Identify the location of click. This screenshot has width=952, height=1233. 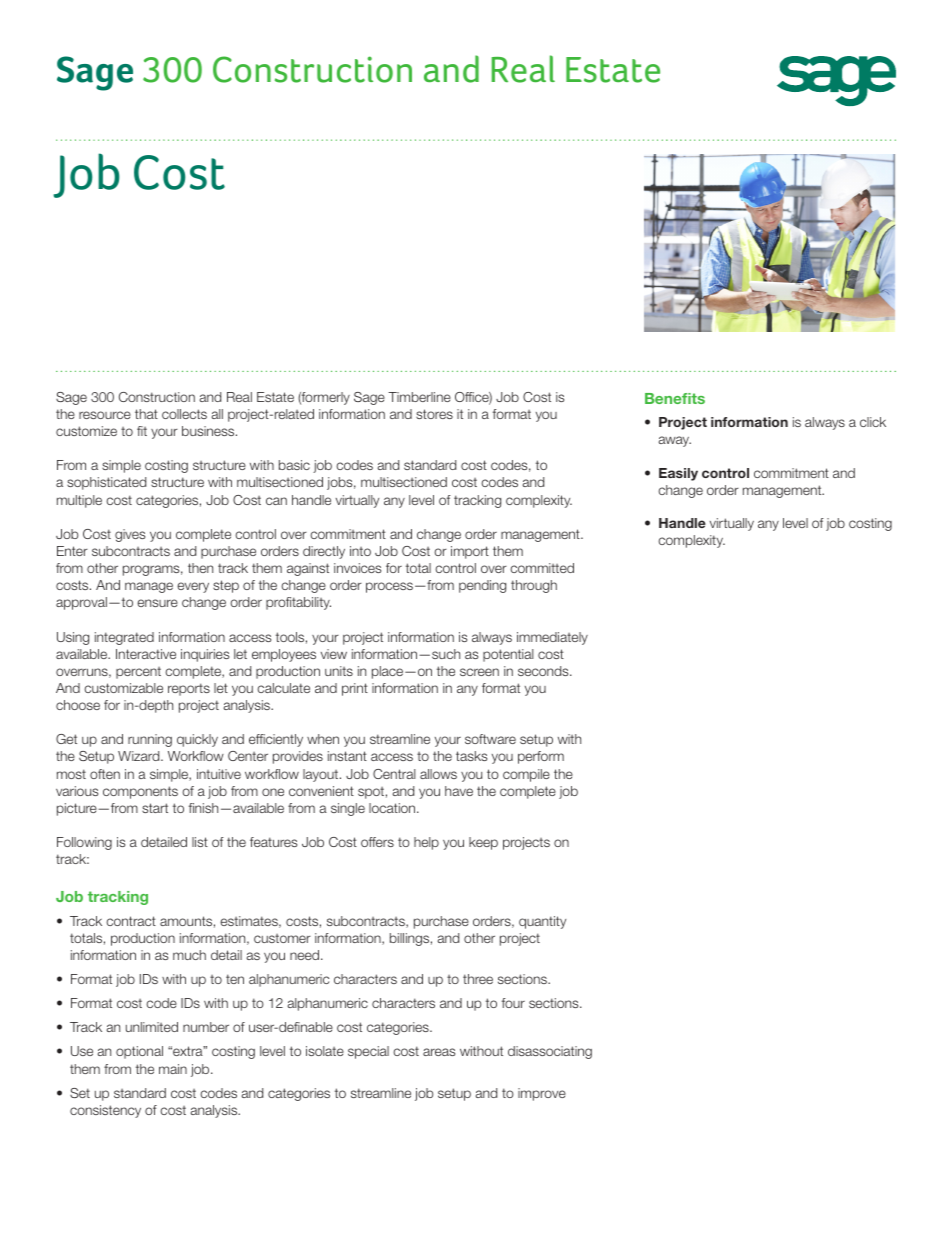
(873, 422).
